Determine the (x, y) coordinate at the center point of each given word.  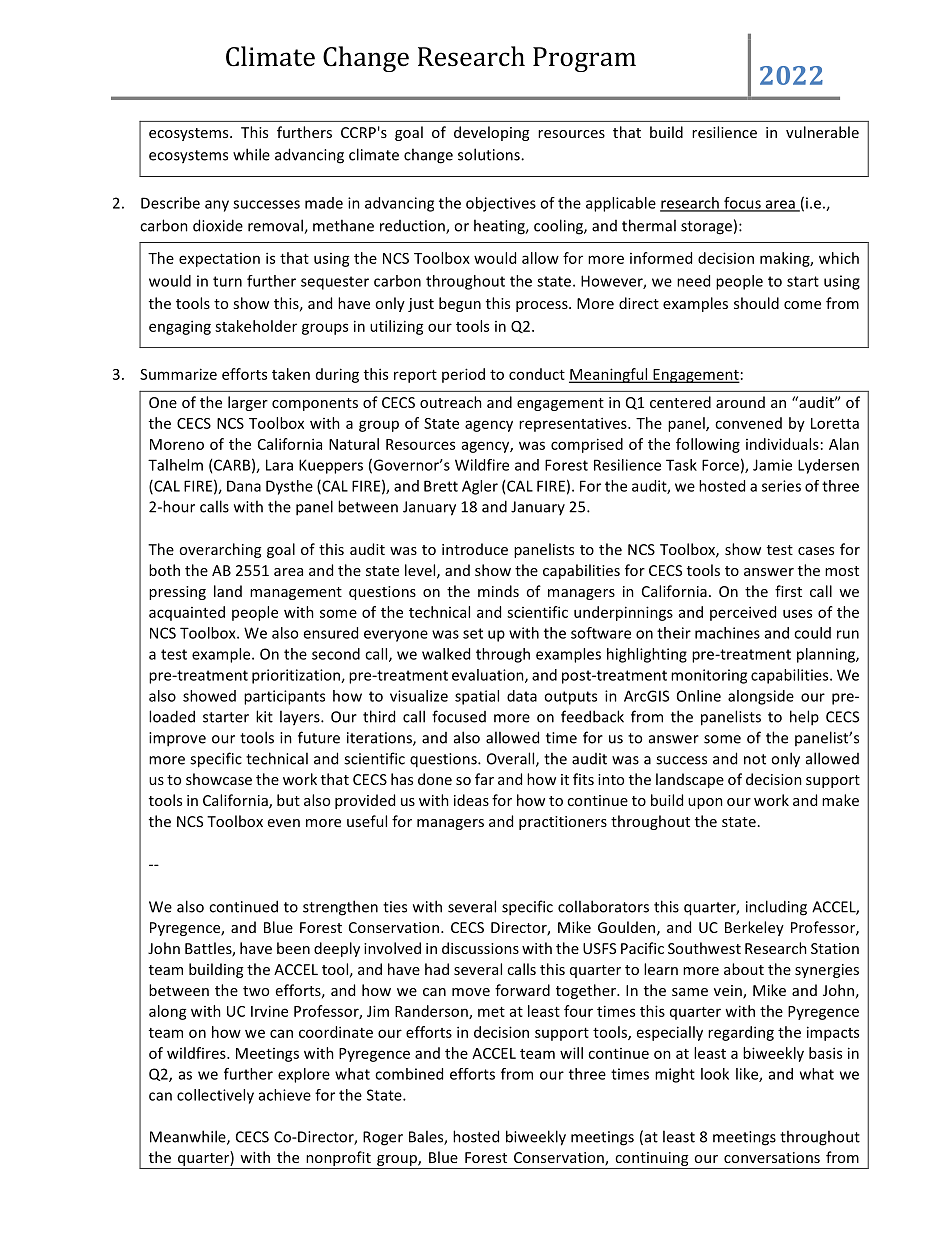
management (296, 593)
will (571, 1053)
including (776, 908)
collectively (215, 1096)
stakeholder (256, 326)
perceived (743, 613)
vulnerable (822, 132)
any (217, 206)
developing (491, 133)
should (756, 303)
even (284, 823)
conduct (537, 374)
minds (498, 591)
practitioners (563, 823)
